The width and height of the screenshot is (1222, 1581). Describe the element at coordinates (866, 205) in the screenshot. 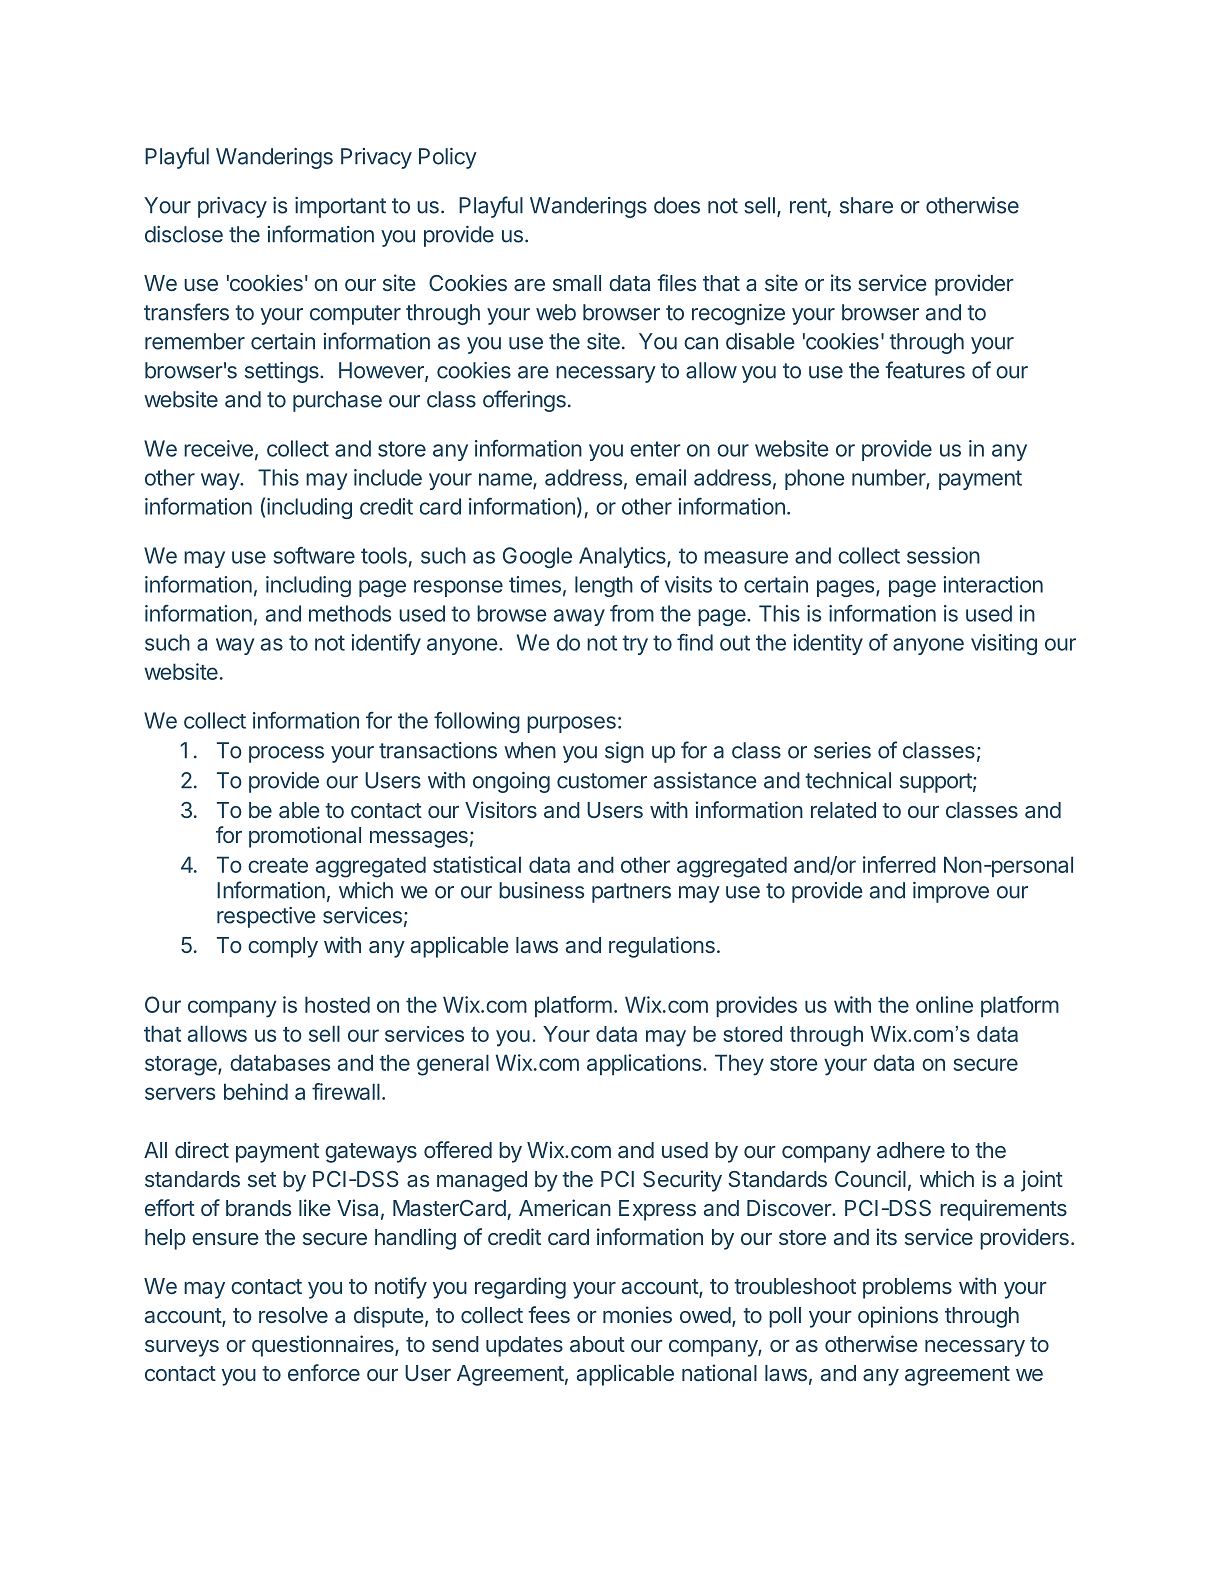

I see `share` at that location.
